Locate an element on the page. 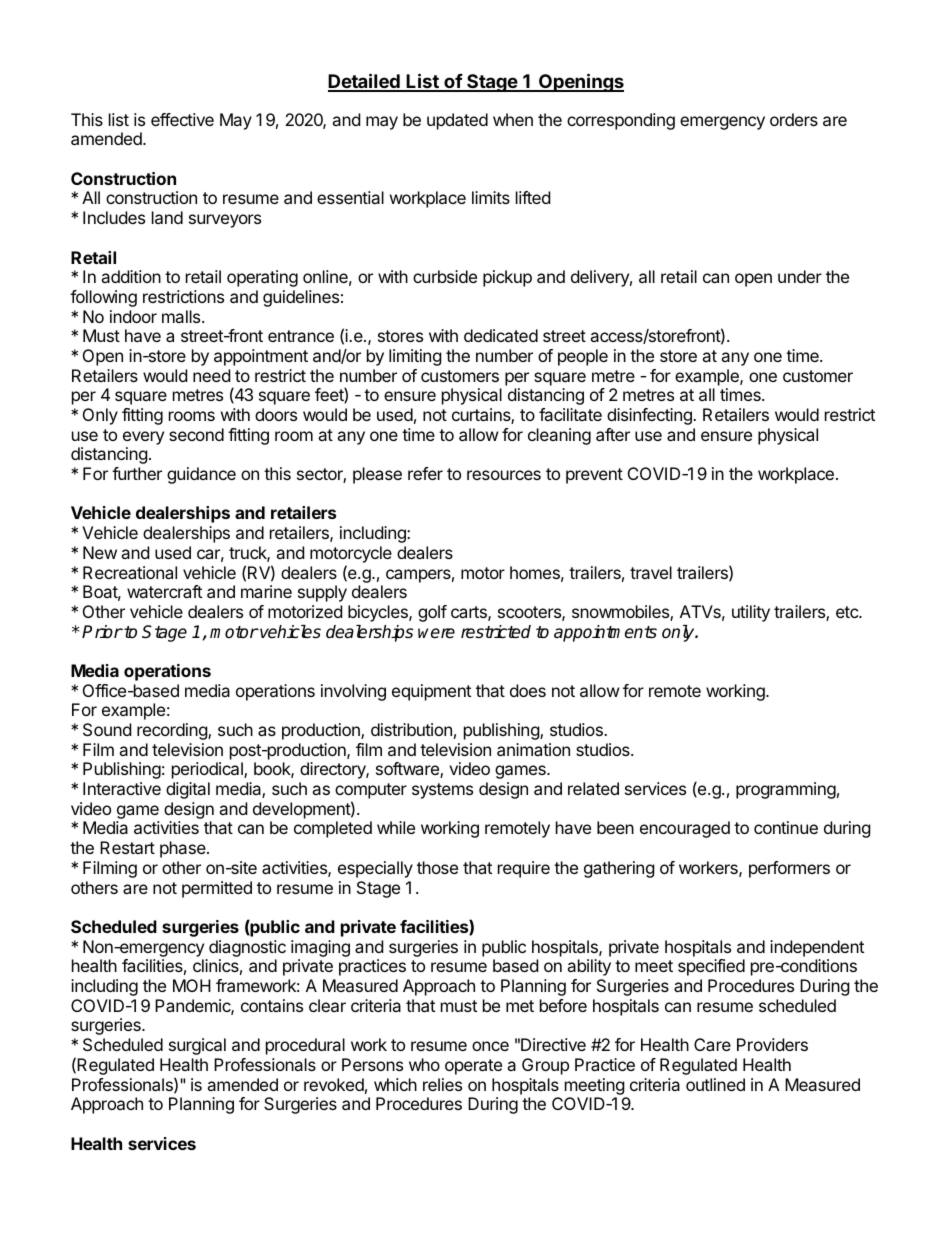 Image resolution: width=952 pixels, height=1233 pixels. orders is located at coordinates (794, 119).
